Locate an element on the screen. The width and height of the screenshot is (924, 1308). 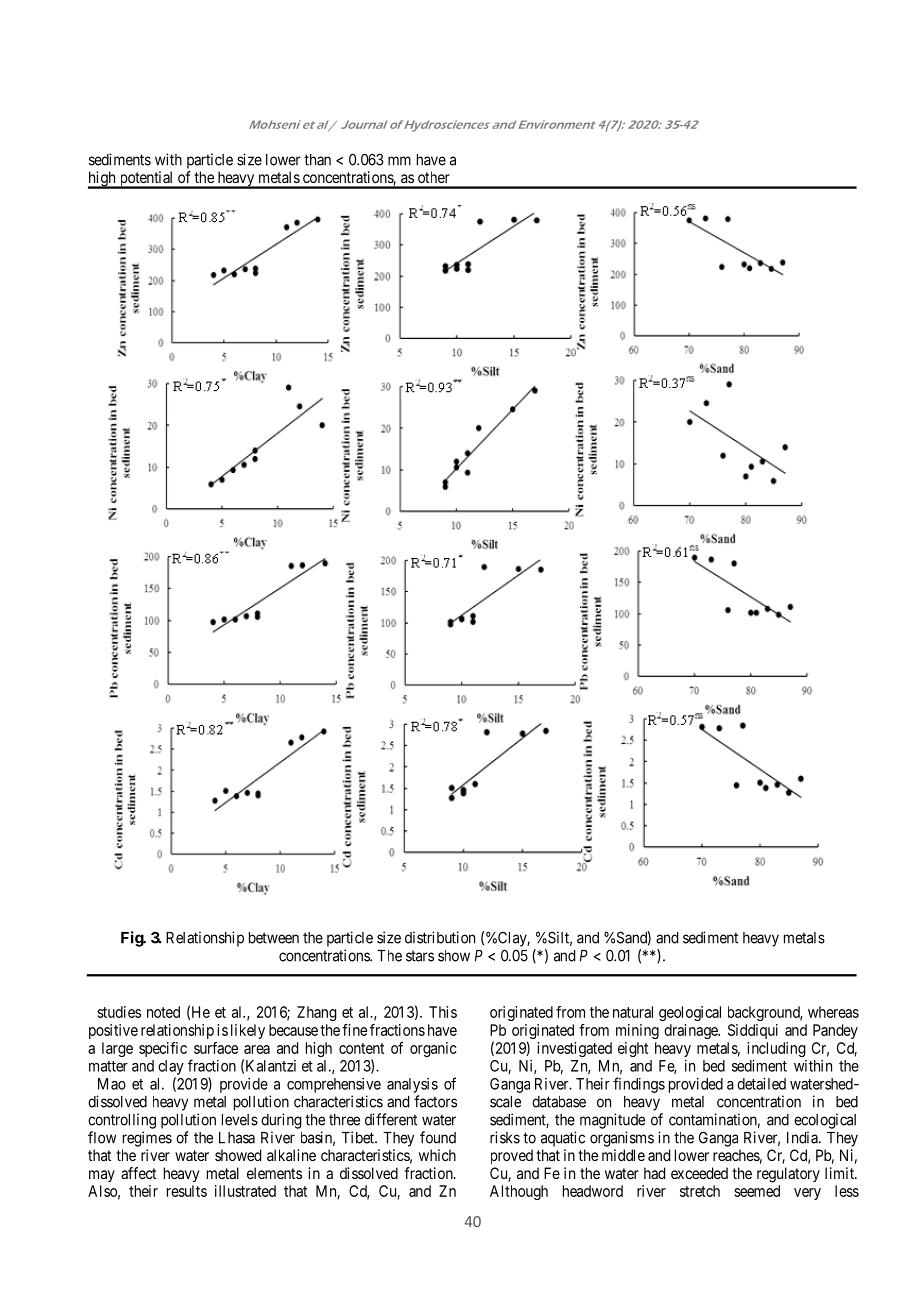
results is located at coordinates (187, 1191).
